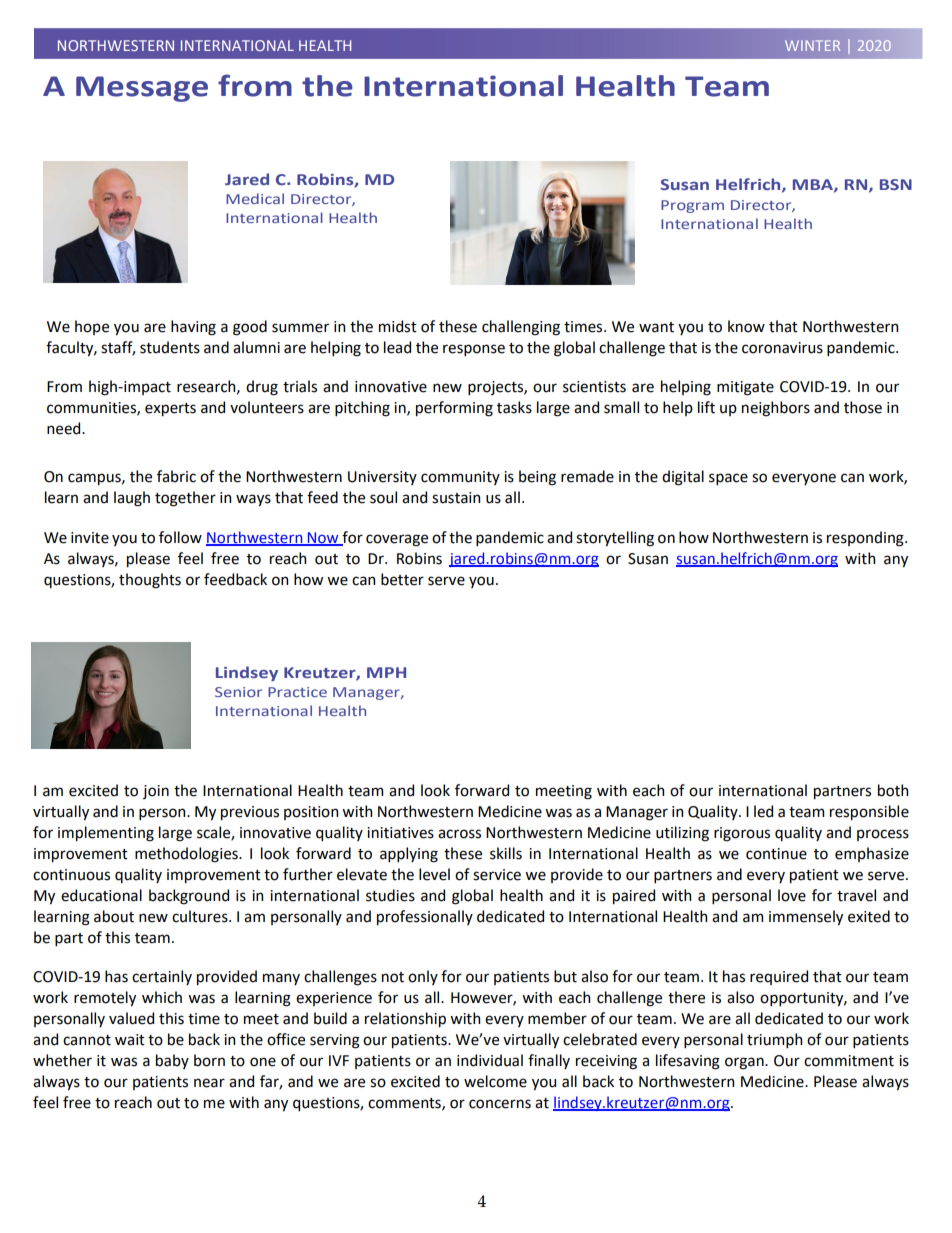 Image resolution: width=952 pixels, height=1233 pixels. Describe the element at coordinates (812, 45) in the page. I see `WINTER` at that location.
